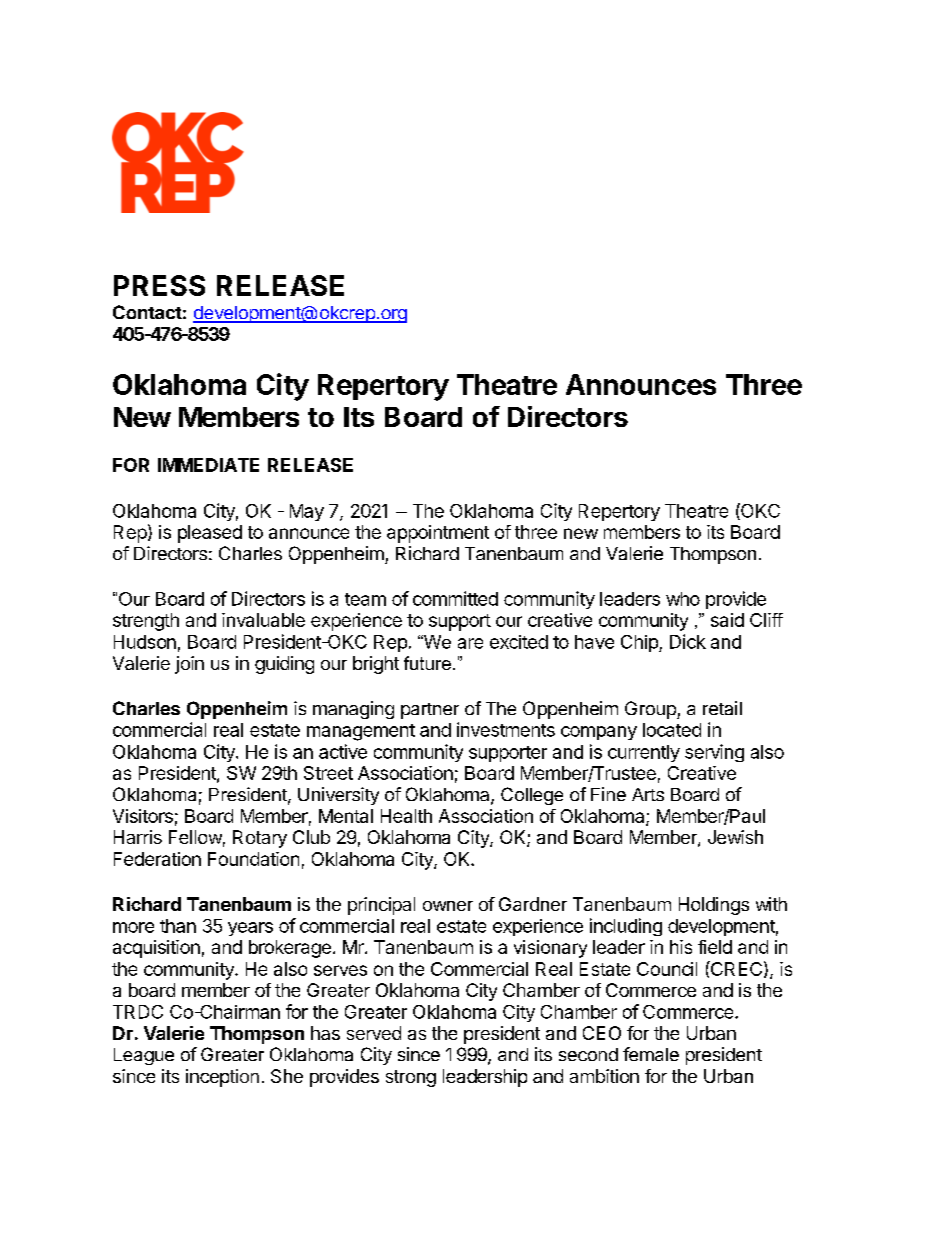 The height and width of the screenshot is (1233, 952). Describe the element at coordinates (307, 512) in the screenshot. I see `May` at that location.
